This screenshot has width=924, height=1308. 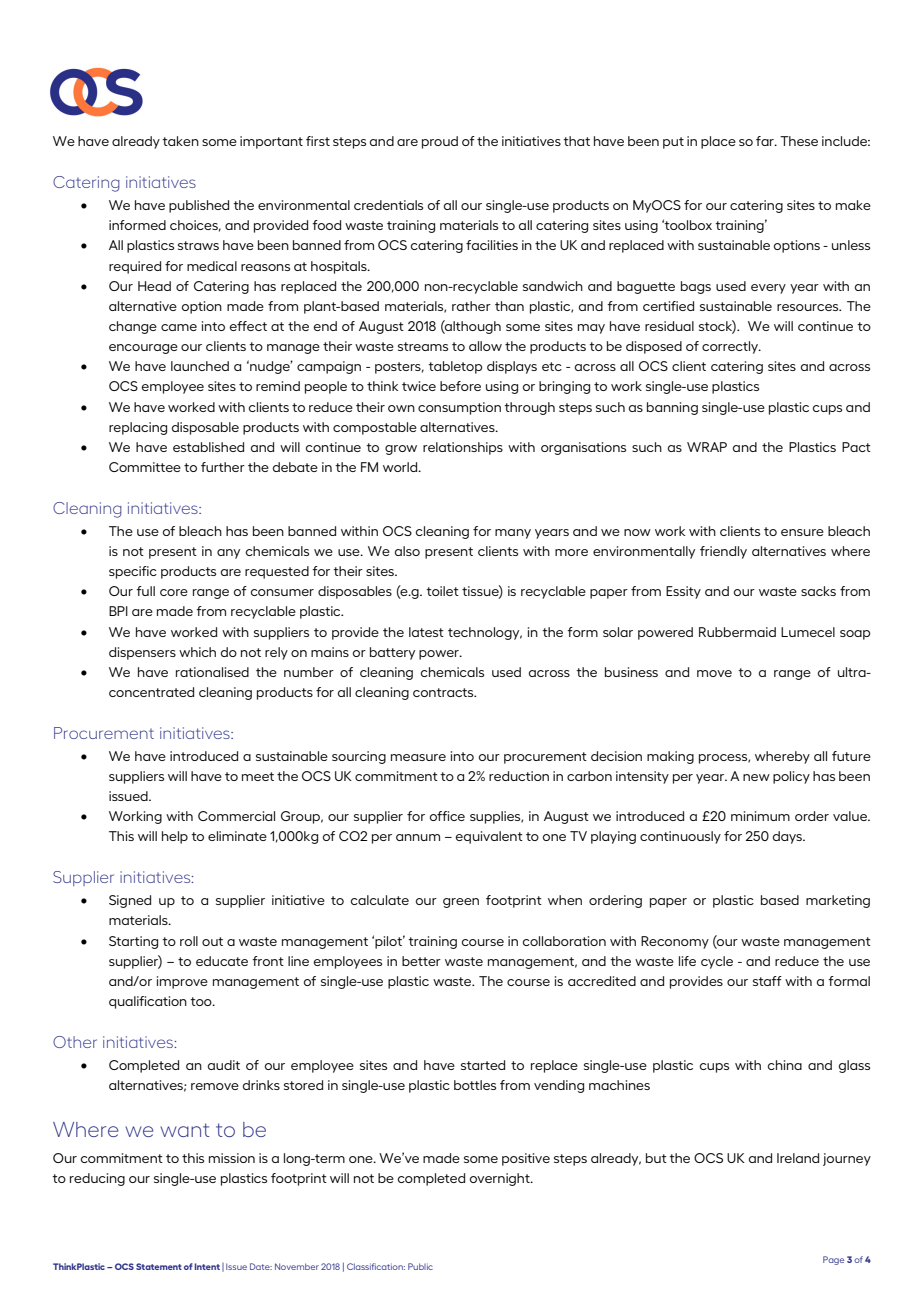 What do you see at coordinates (180, 141) in the screenshot?
I see `taken` at bounding box center [180, 141].
